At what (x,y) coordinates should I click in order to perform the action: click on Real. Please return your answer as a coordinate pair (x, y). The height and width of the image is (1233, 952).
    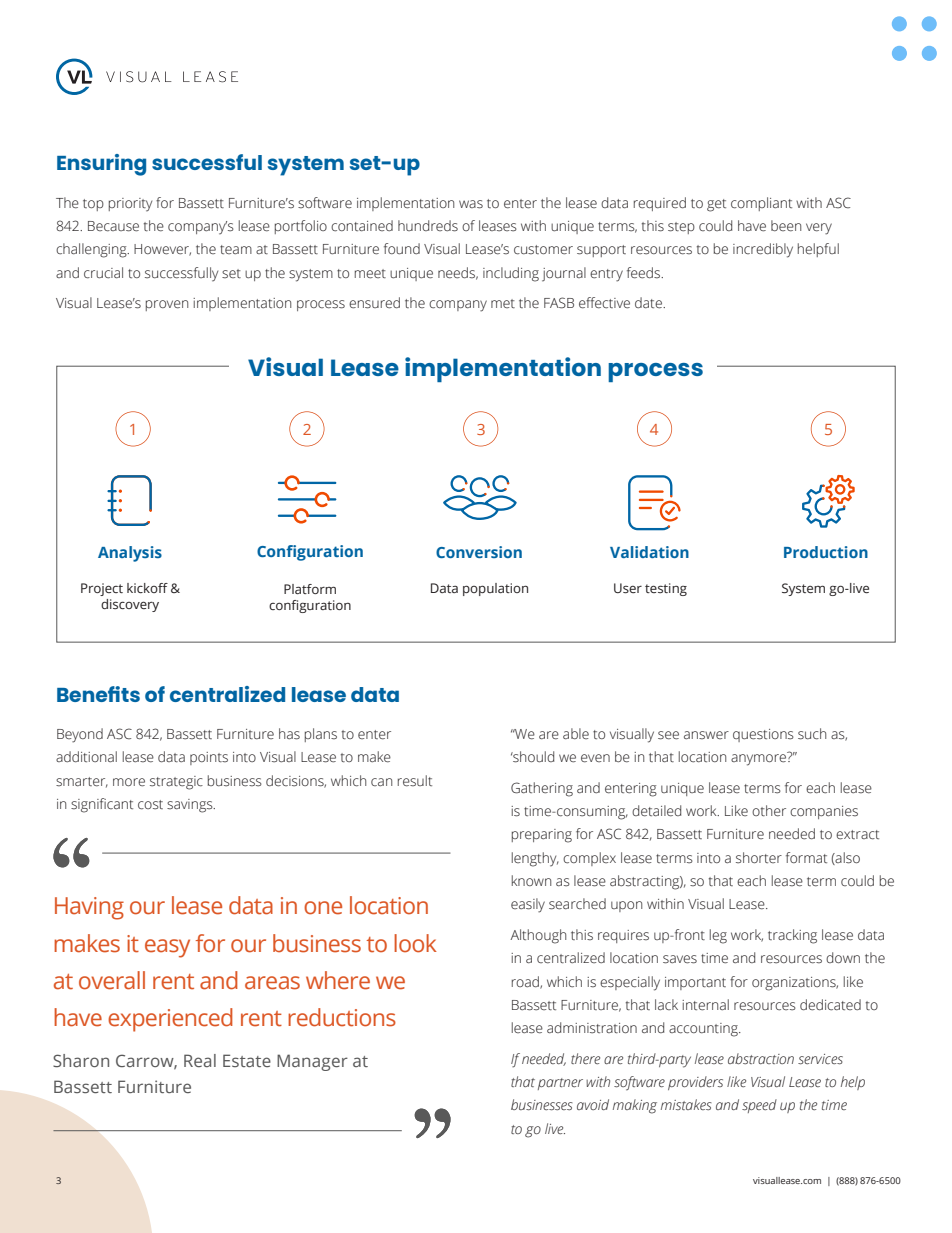
    Looking at the image, I should click on (200, 1060).
